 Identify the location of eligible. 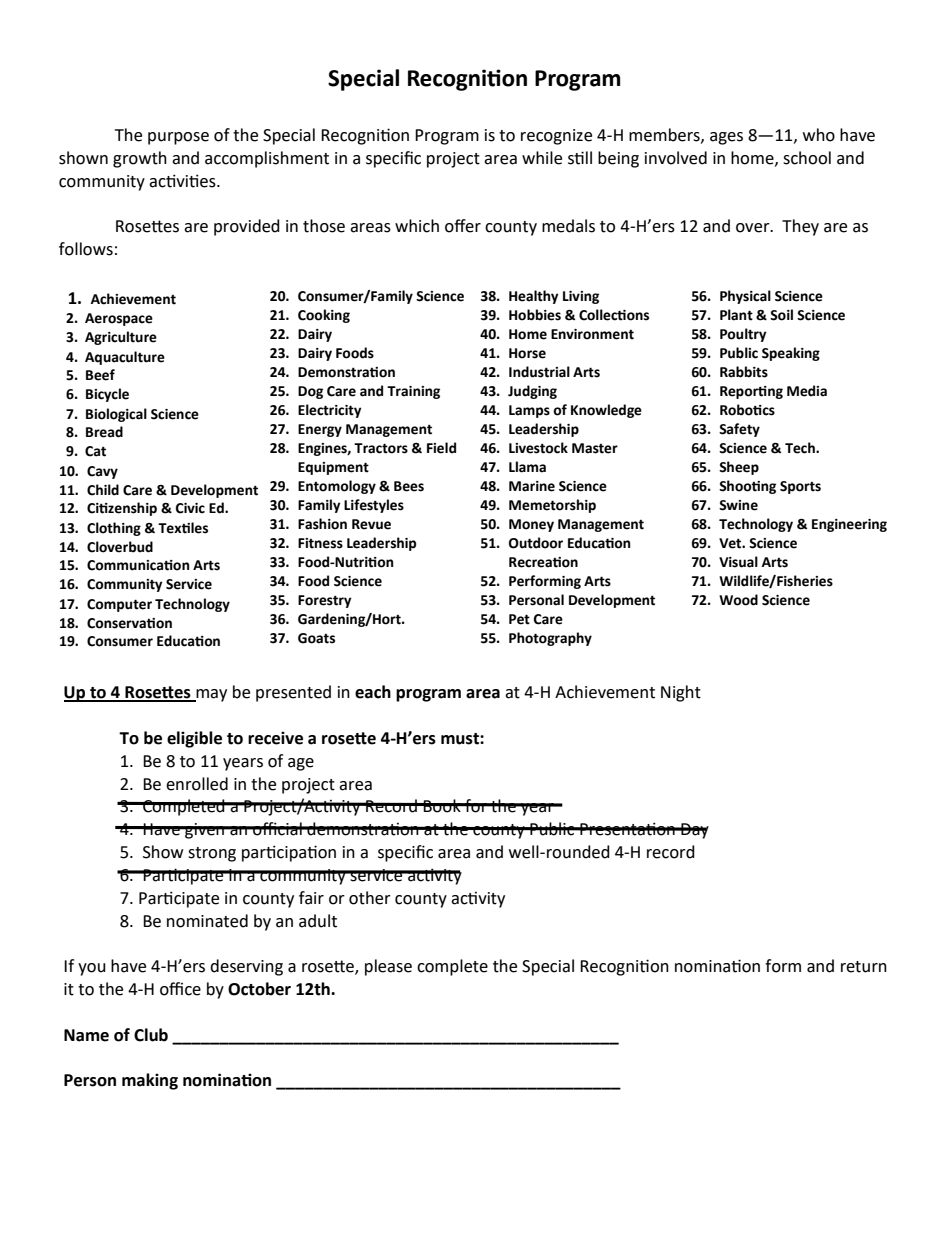
(194, 739).
